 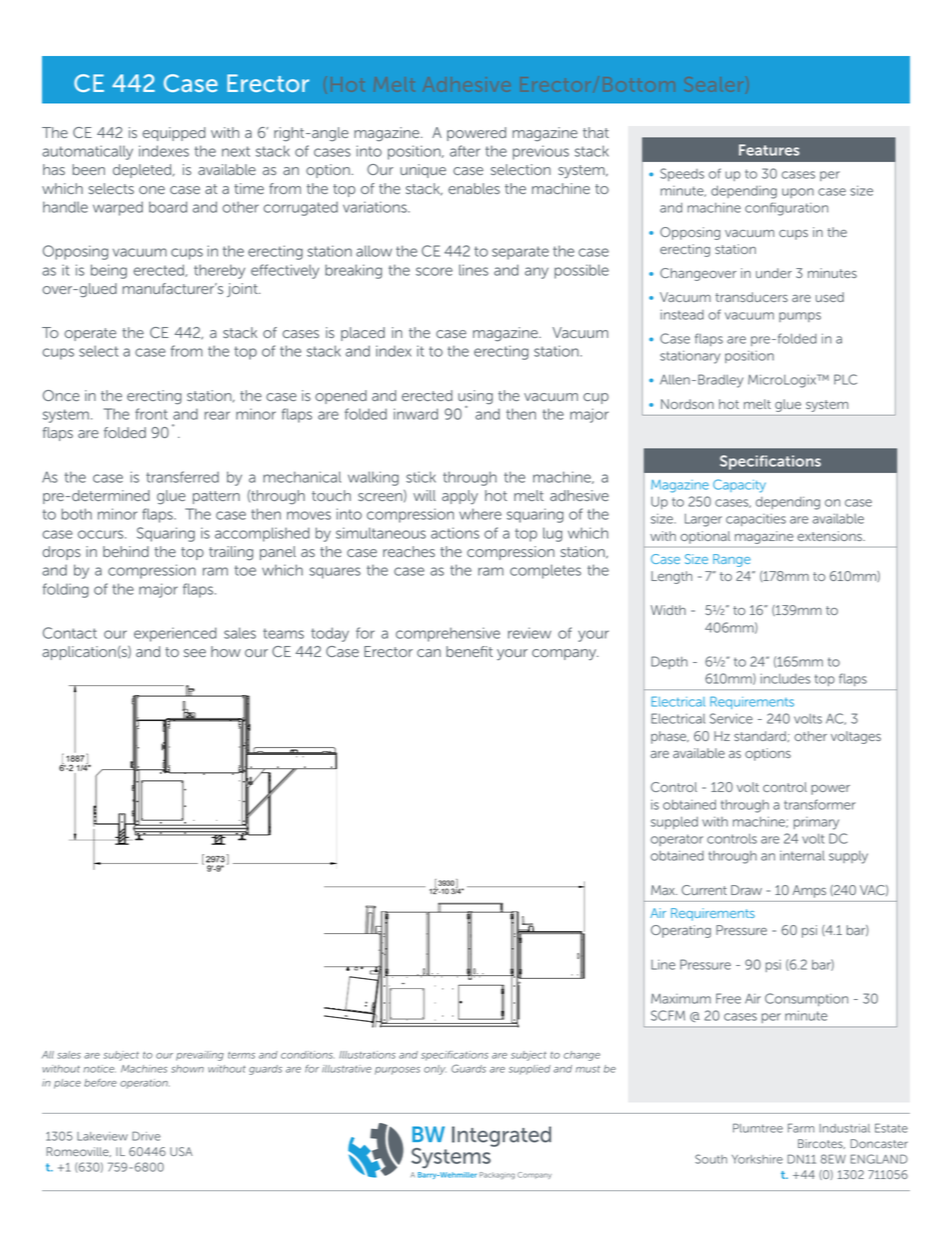 What do you see at coordinates (435, 1070) in the page?
I see `only` at bounding box center [435, 1070].
